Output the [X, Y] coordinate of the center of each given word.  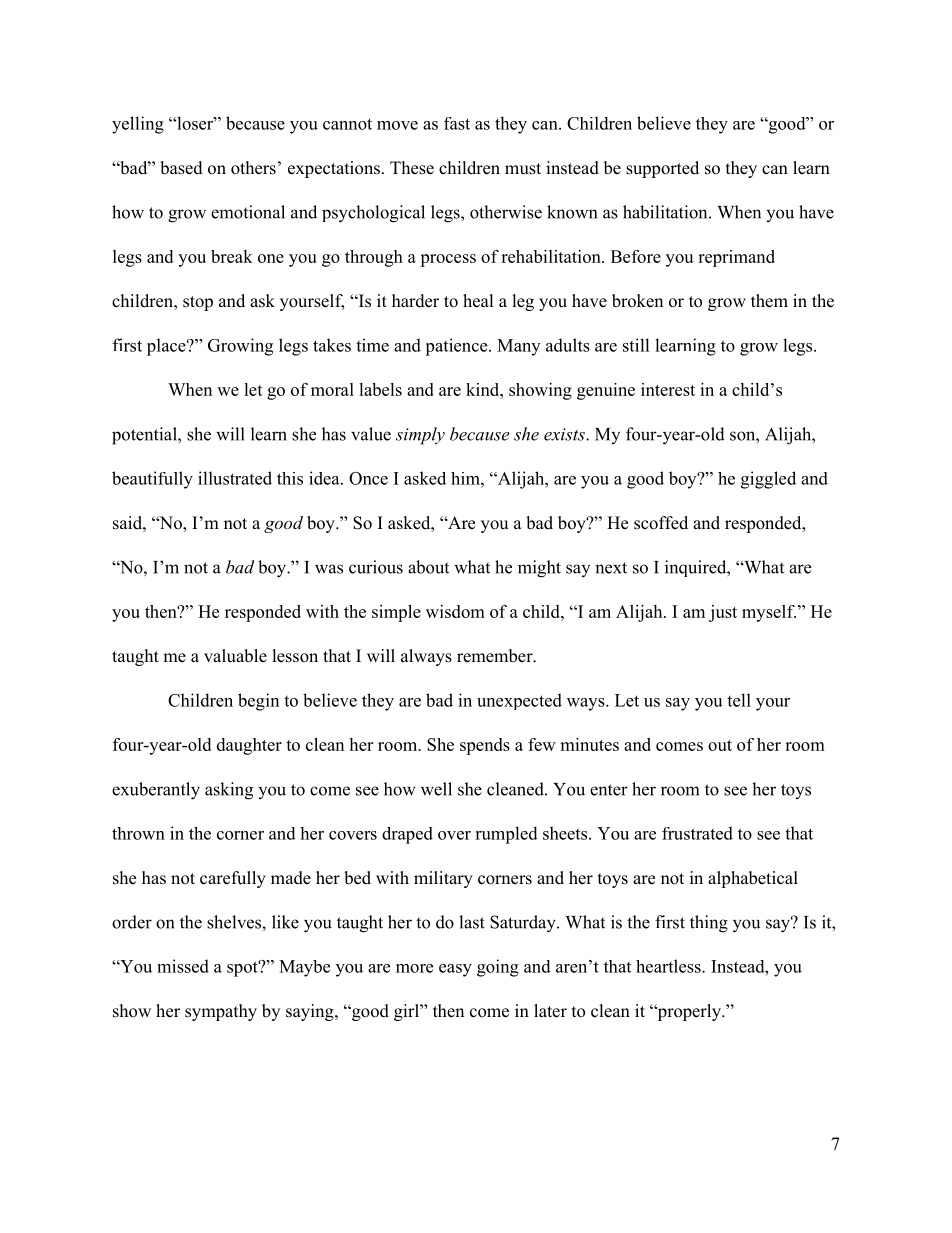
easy [455, 970]
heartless [669, 966]
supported [662, 169]
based [181, 168]
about [428, 567]
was [329, 569]
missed [183, 966]
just [723, 613]
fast [457, 123]
